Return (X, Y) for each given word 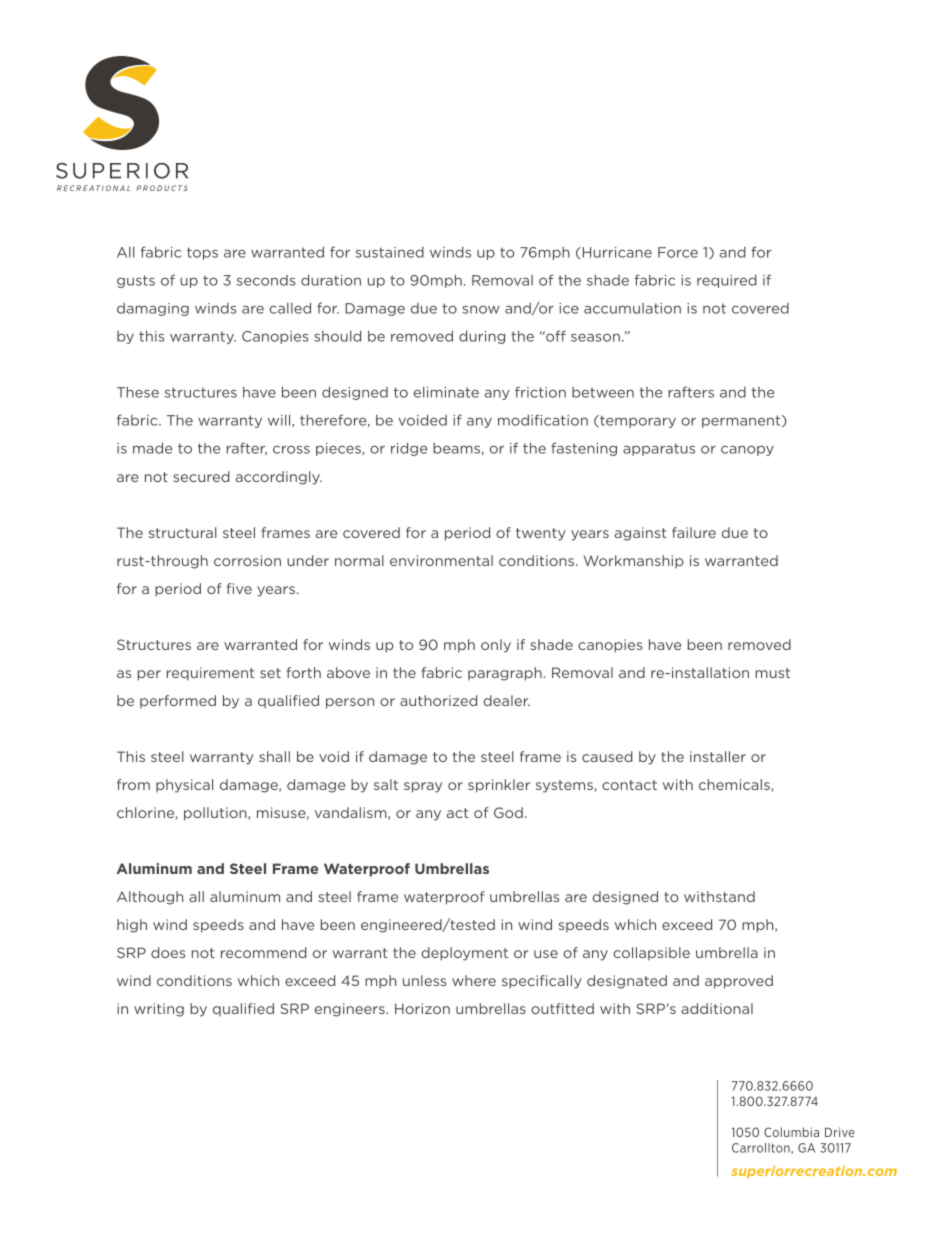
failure (694, 532)
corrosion (247, 560)
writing (159, 1010)
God (508, 812)
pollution (216, 814)
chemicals (735, 785)
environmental (441, 560)
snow (480, 309)
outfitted (562, 1008)
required (727, 281)
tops (202, 253)
